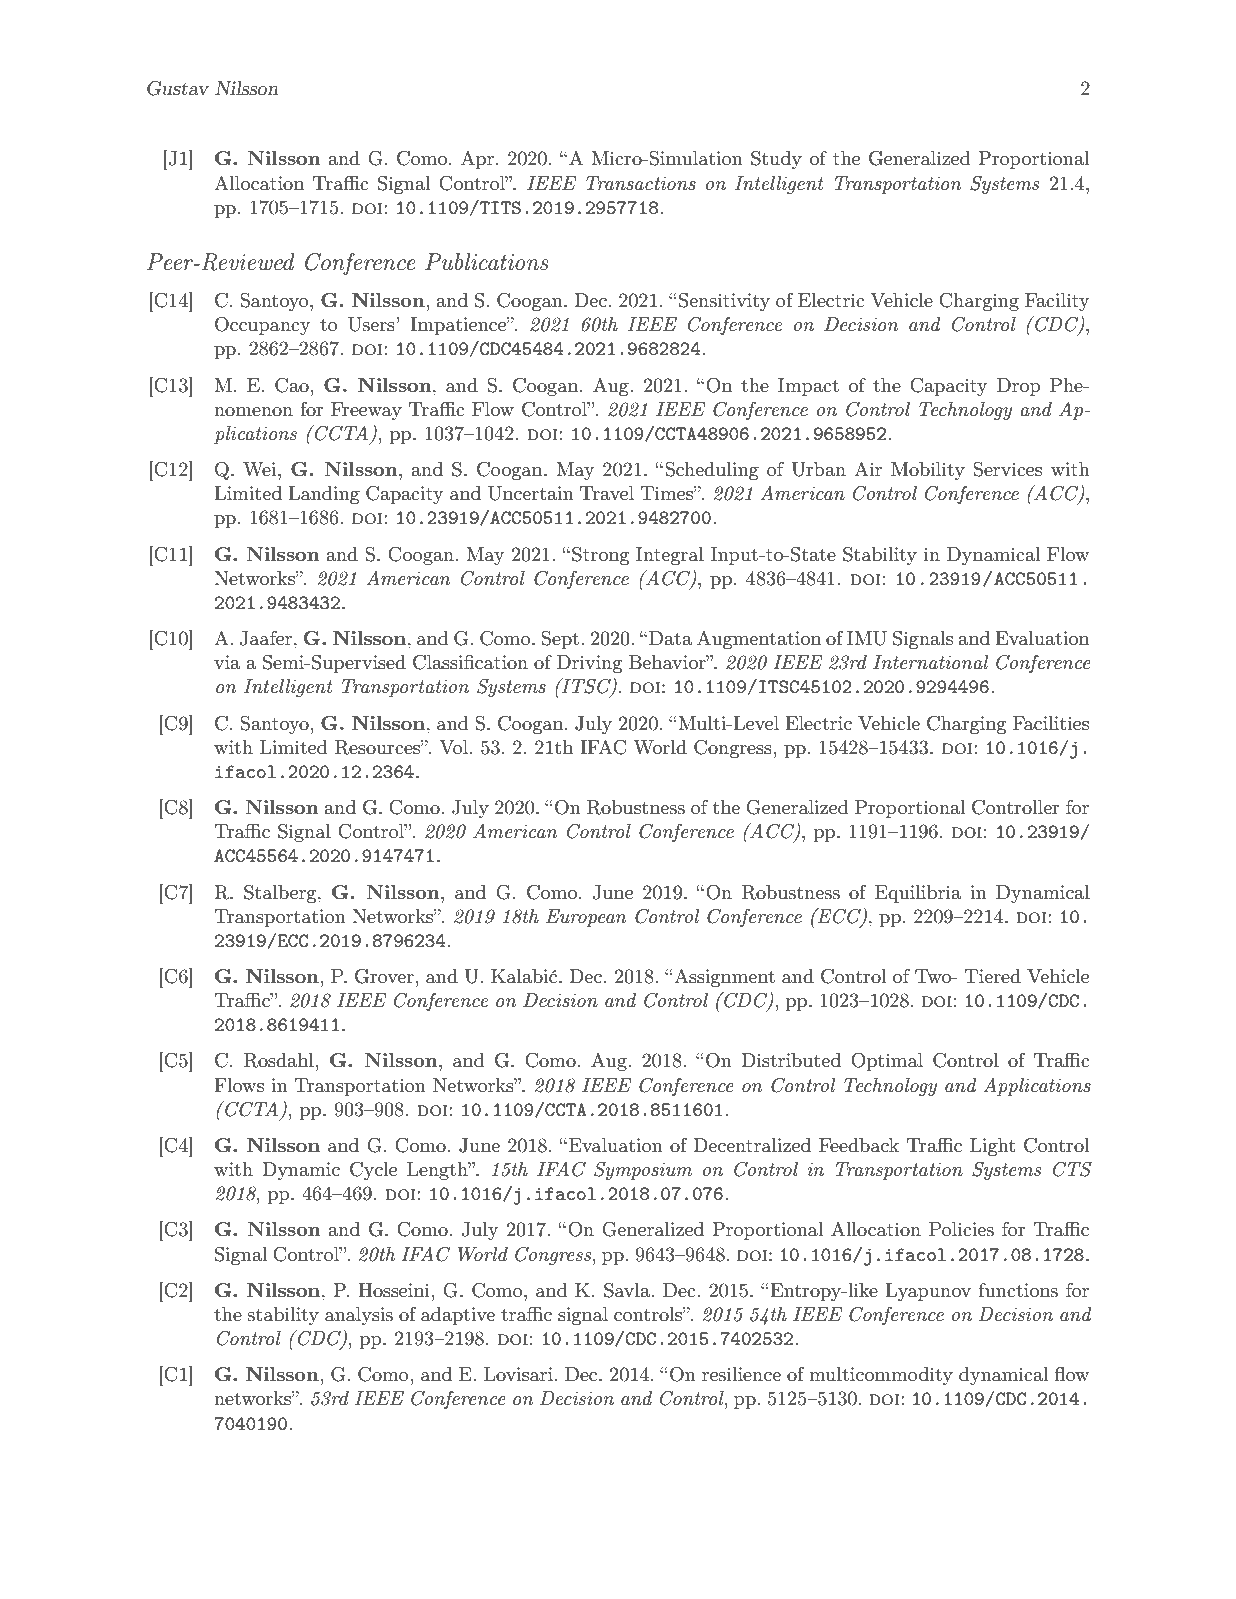  Describe the element at coordinates (178, 88) in the screenshot. I see `Gustav` at that location.
